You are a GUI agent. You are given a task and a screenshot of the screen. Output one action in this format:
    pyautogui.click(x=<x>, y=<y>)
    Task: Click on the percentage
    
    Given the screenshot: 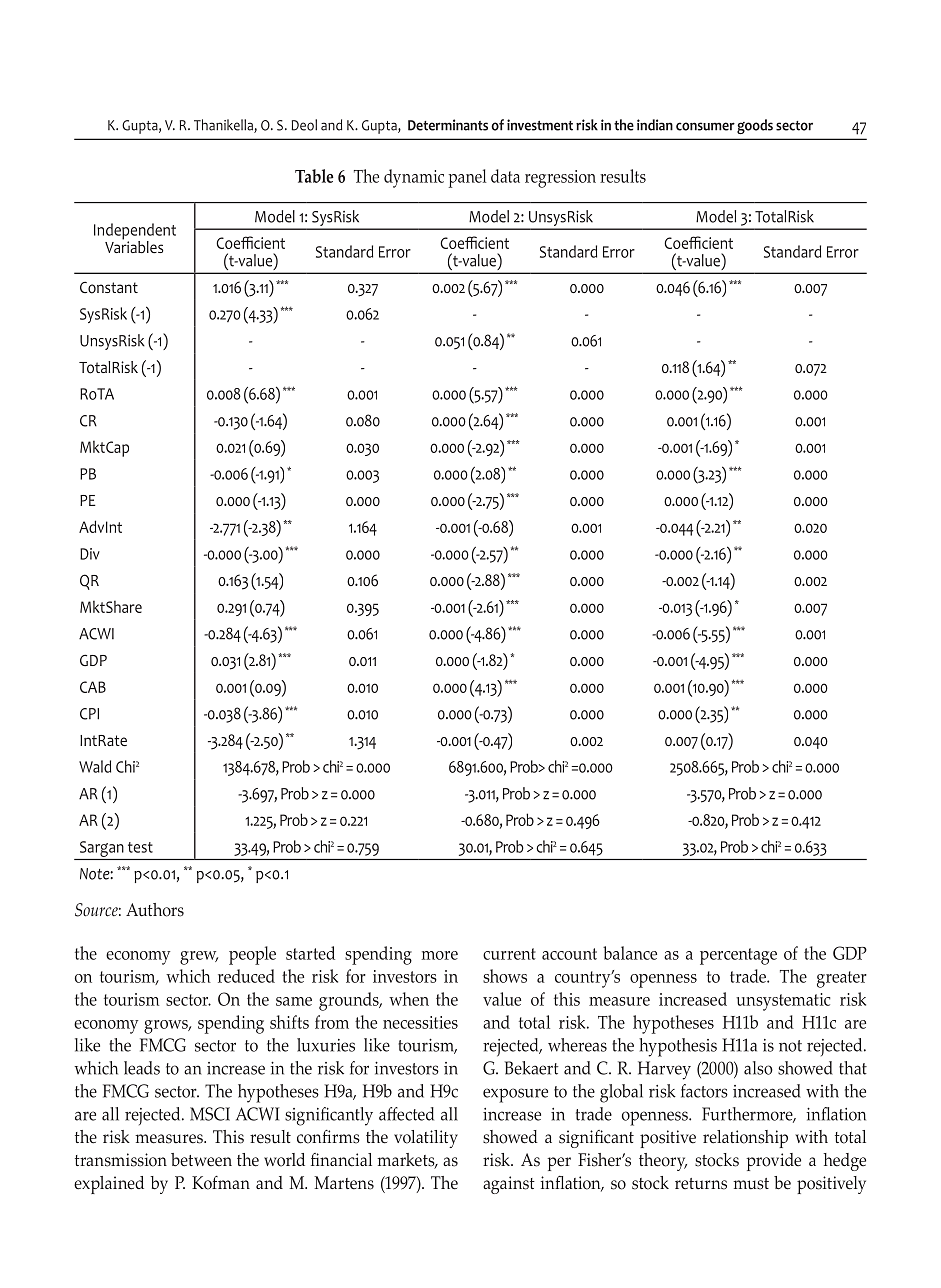 What is the action you would take?
    pyautogui.click(x=738, y=956)
